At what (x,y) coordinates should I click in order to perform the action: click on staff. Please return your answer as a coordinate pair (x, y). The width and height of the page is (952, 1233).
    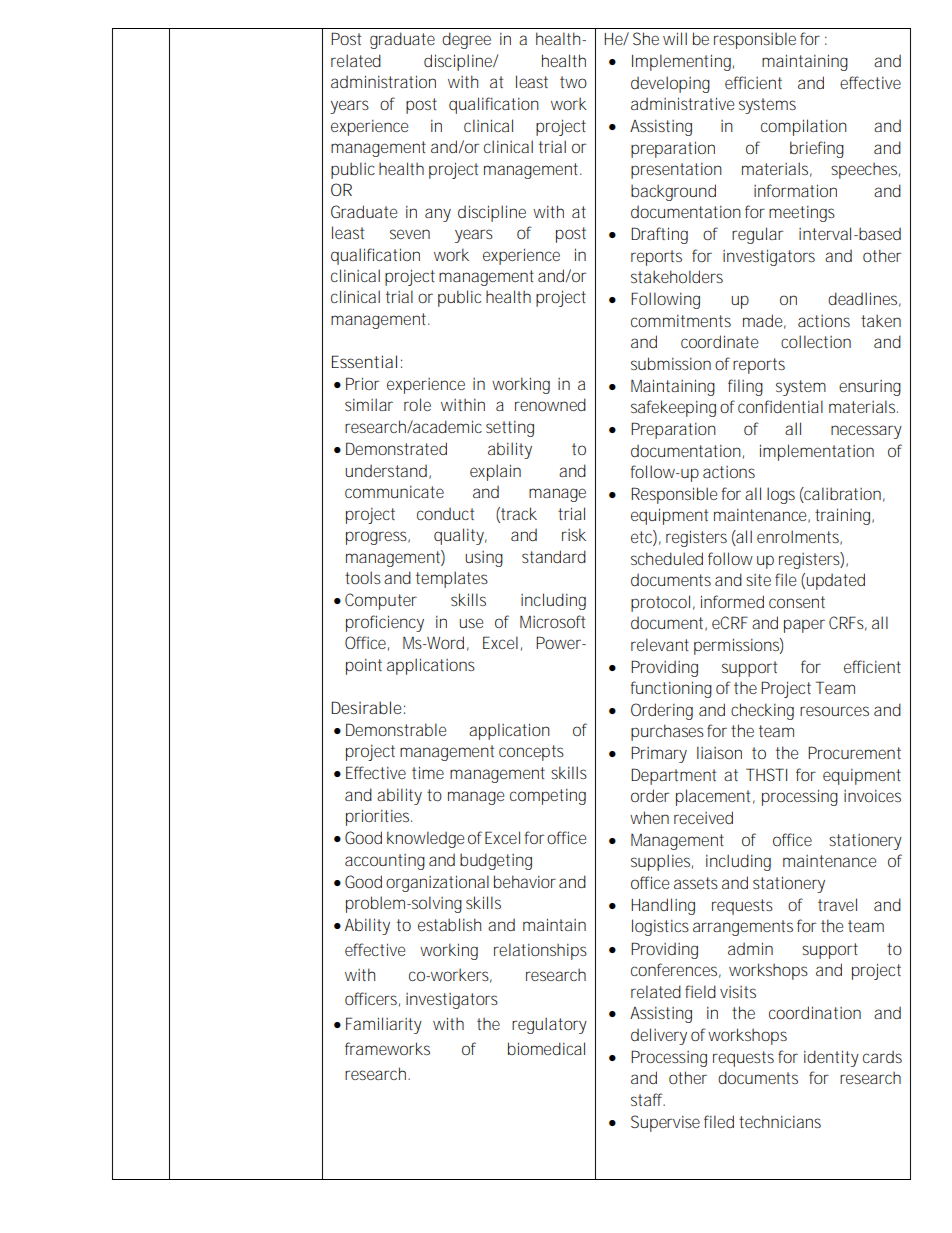
    Looking at the image, I should click on (648, 1099).
